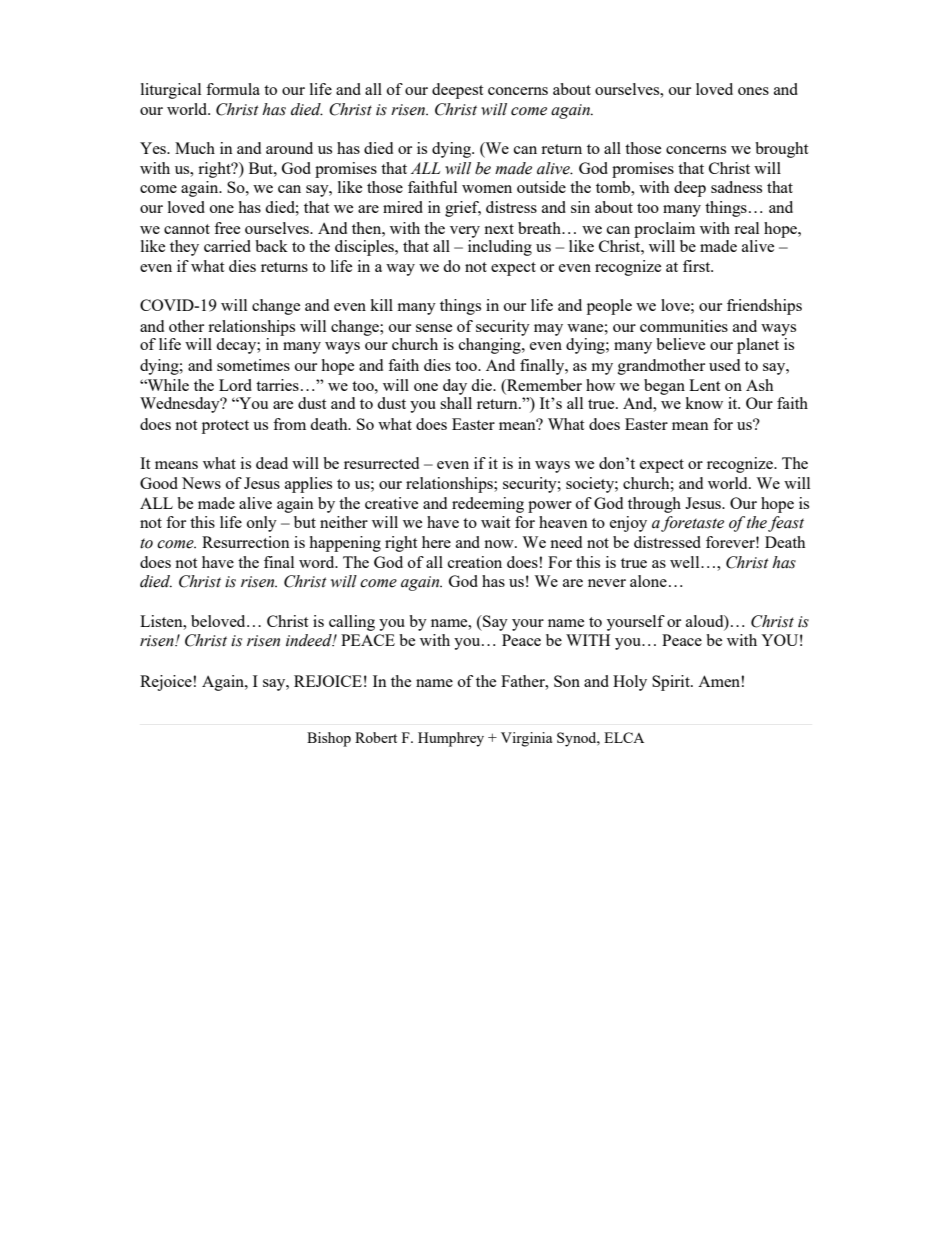 The image size is (952, 1233). I want to click on formula, so click(233, 89).
